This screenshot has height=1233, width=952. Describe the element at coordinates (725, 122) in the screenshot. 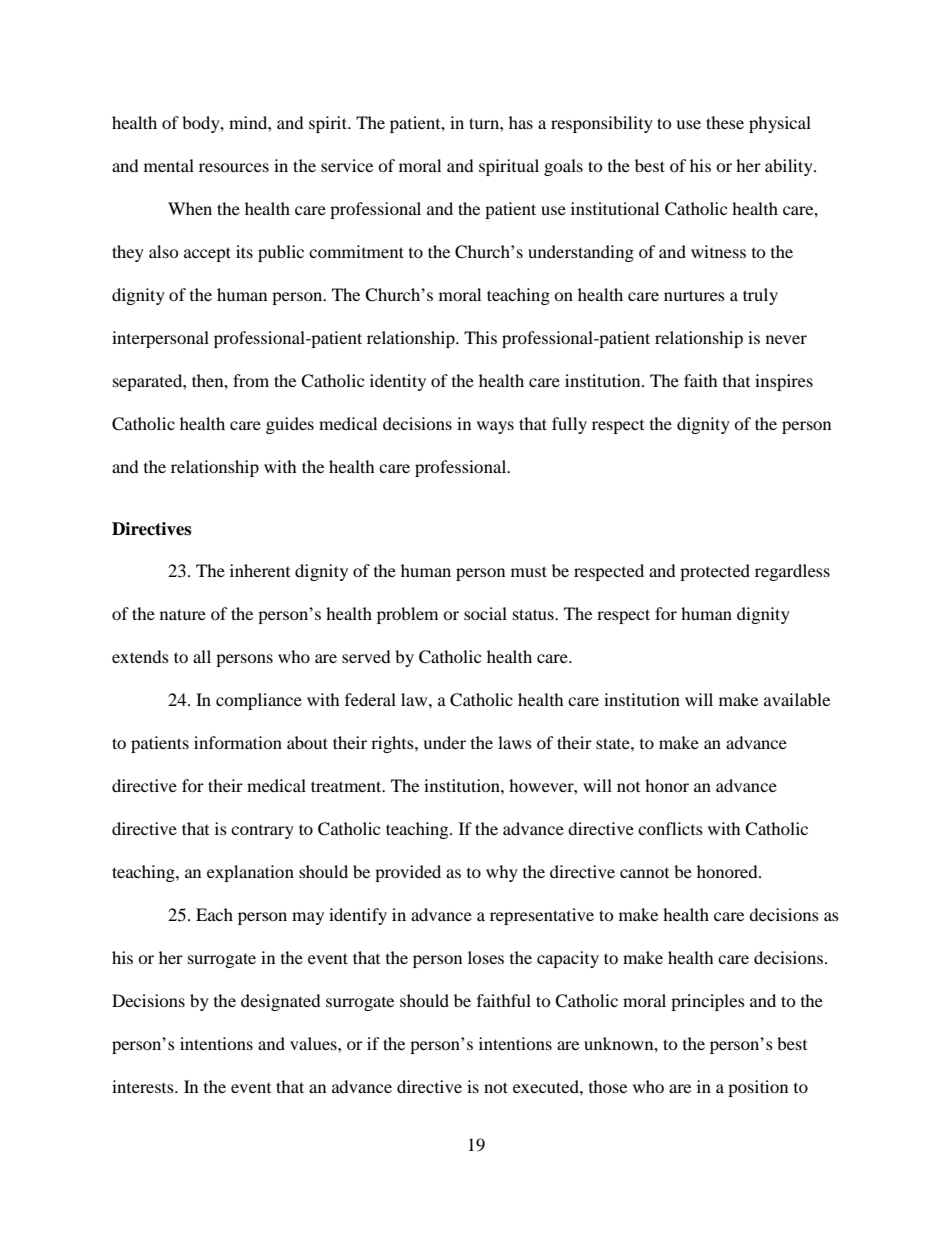

I see `these` at that location.
